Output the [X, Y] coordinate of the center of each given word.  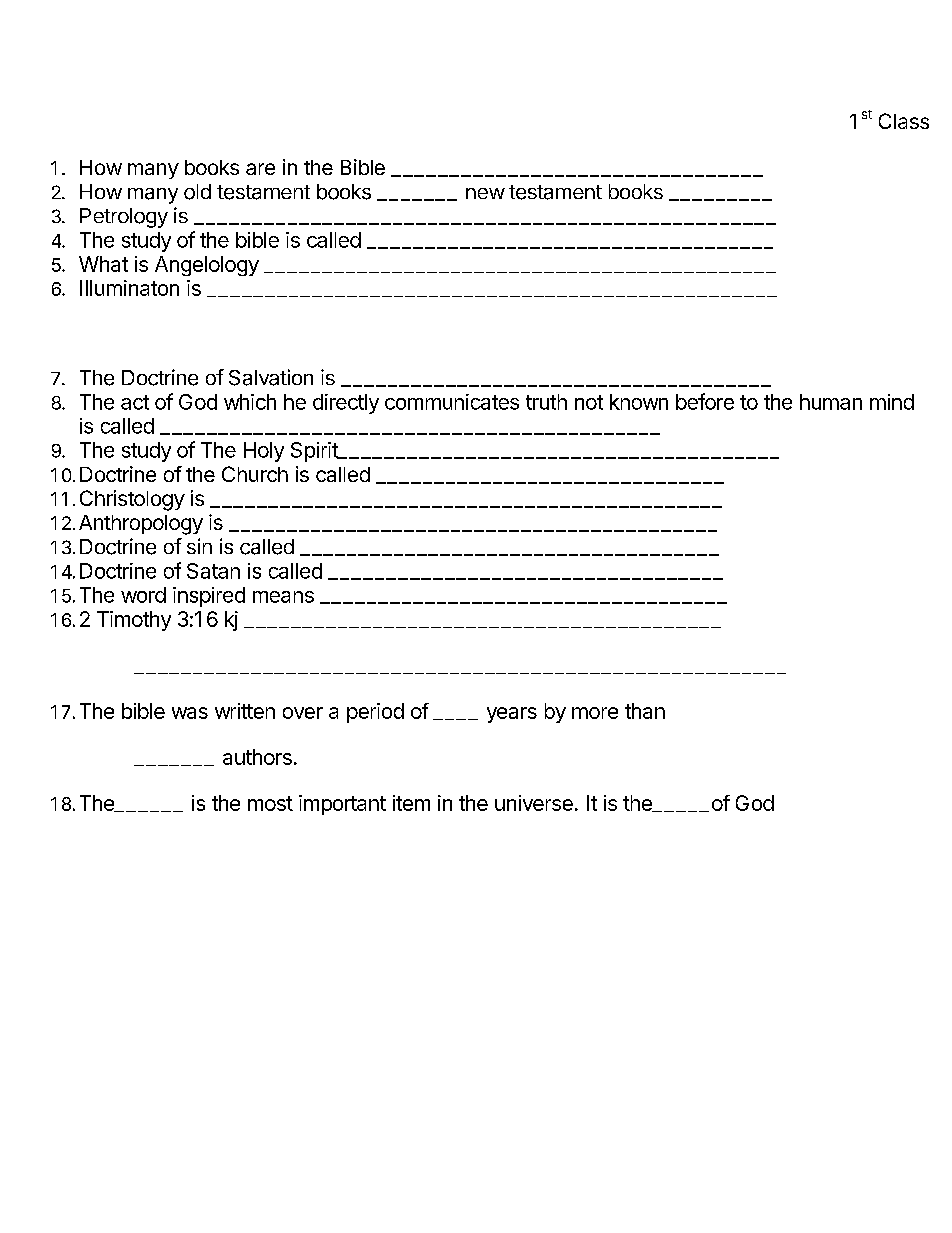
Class [904, 121]
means [283, 597]
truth [546, 402]
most [270, 803]
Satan [213, 571]
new [485, 193]
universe [534, 803]
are [260, 169]
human [831, 402]
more [595, 713]
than [645, 711]
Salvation [271, 377]
